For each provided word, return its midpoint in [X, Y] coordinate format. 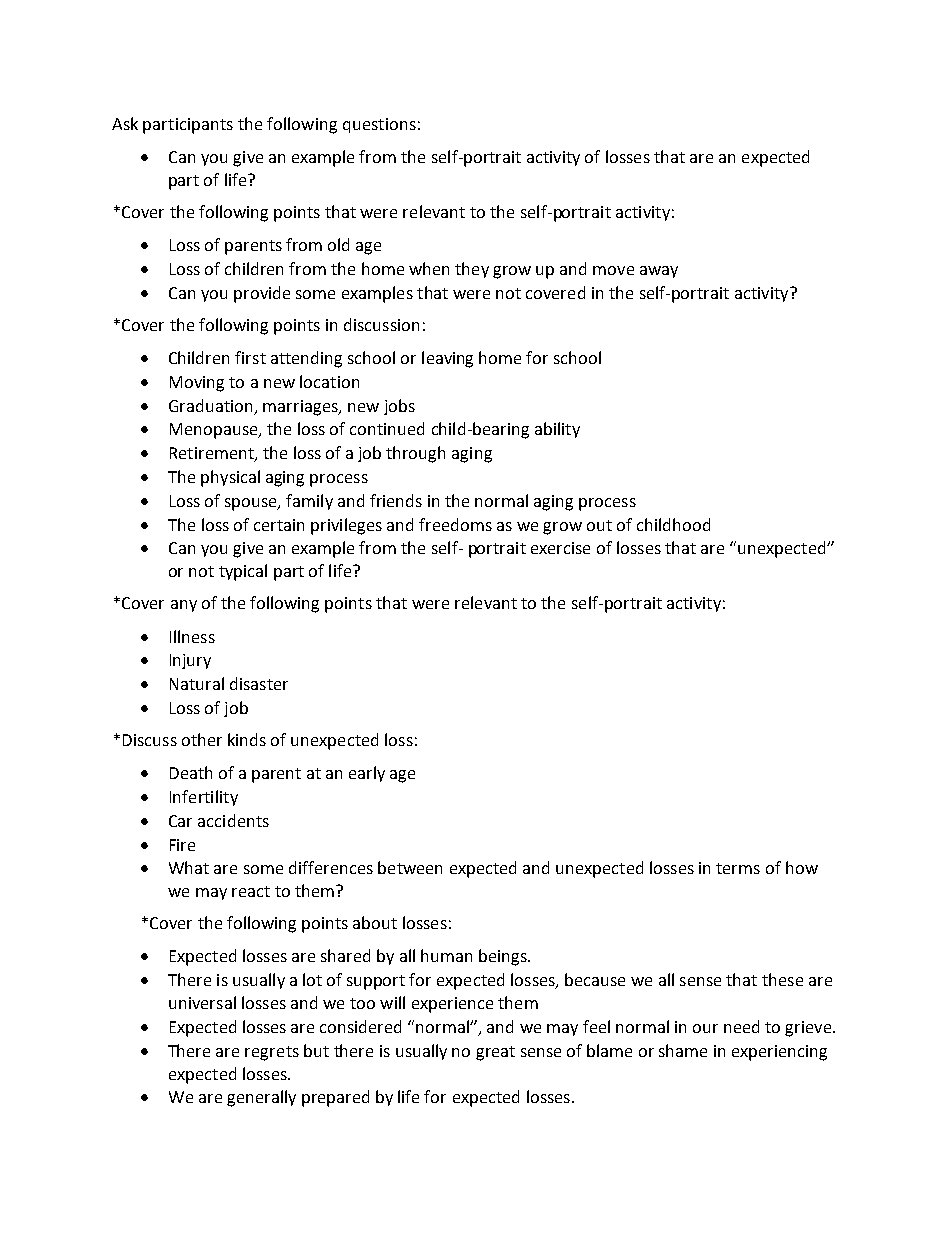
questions [379, 125]
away [659, 272]
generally [261, 1098]
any [184, 606]
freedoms [455, 524]
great [495, 1053]
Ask [125, 123]
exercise [560, 548]
